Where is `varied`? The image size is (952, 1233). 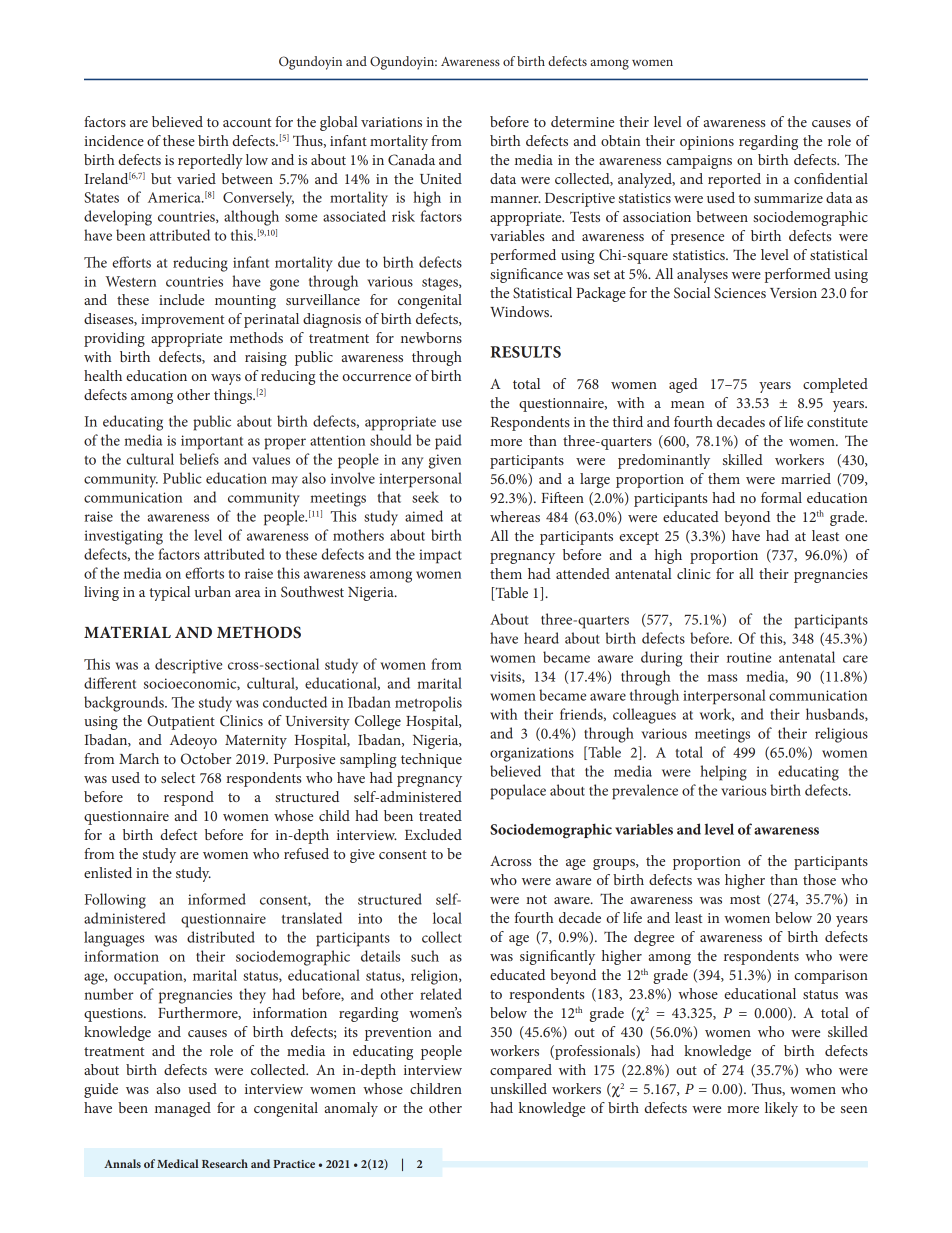 varied is located at coordinates (196, 178).
